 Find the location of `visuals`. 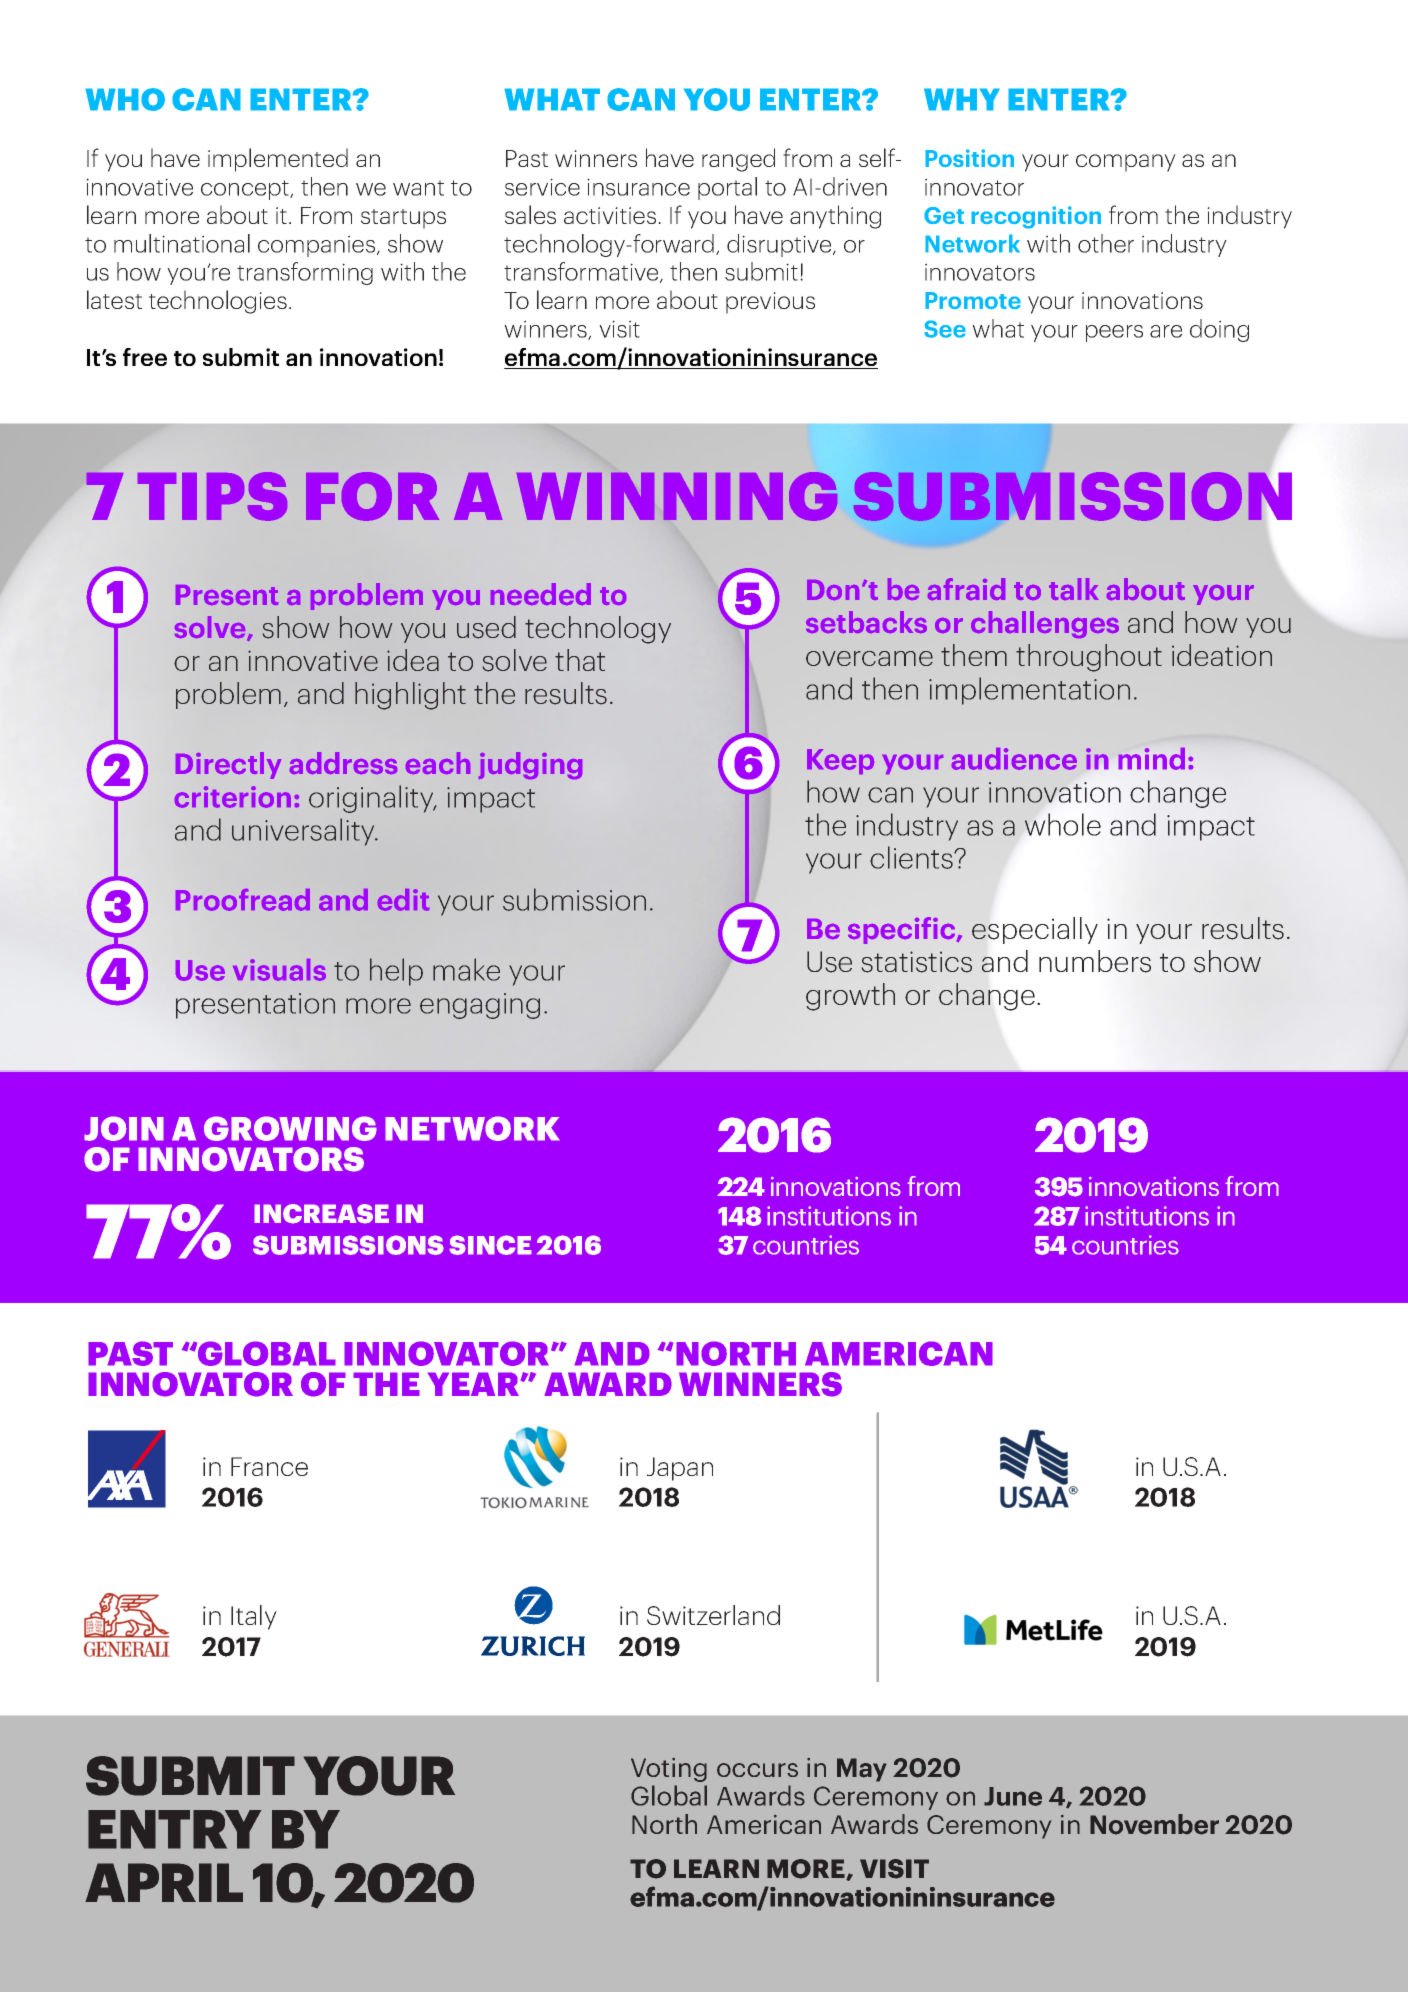

visuals is located at coordinates (279, 970).
